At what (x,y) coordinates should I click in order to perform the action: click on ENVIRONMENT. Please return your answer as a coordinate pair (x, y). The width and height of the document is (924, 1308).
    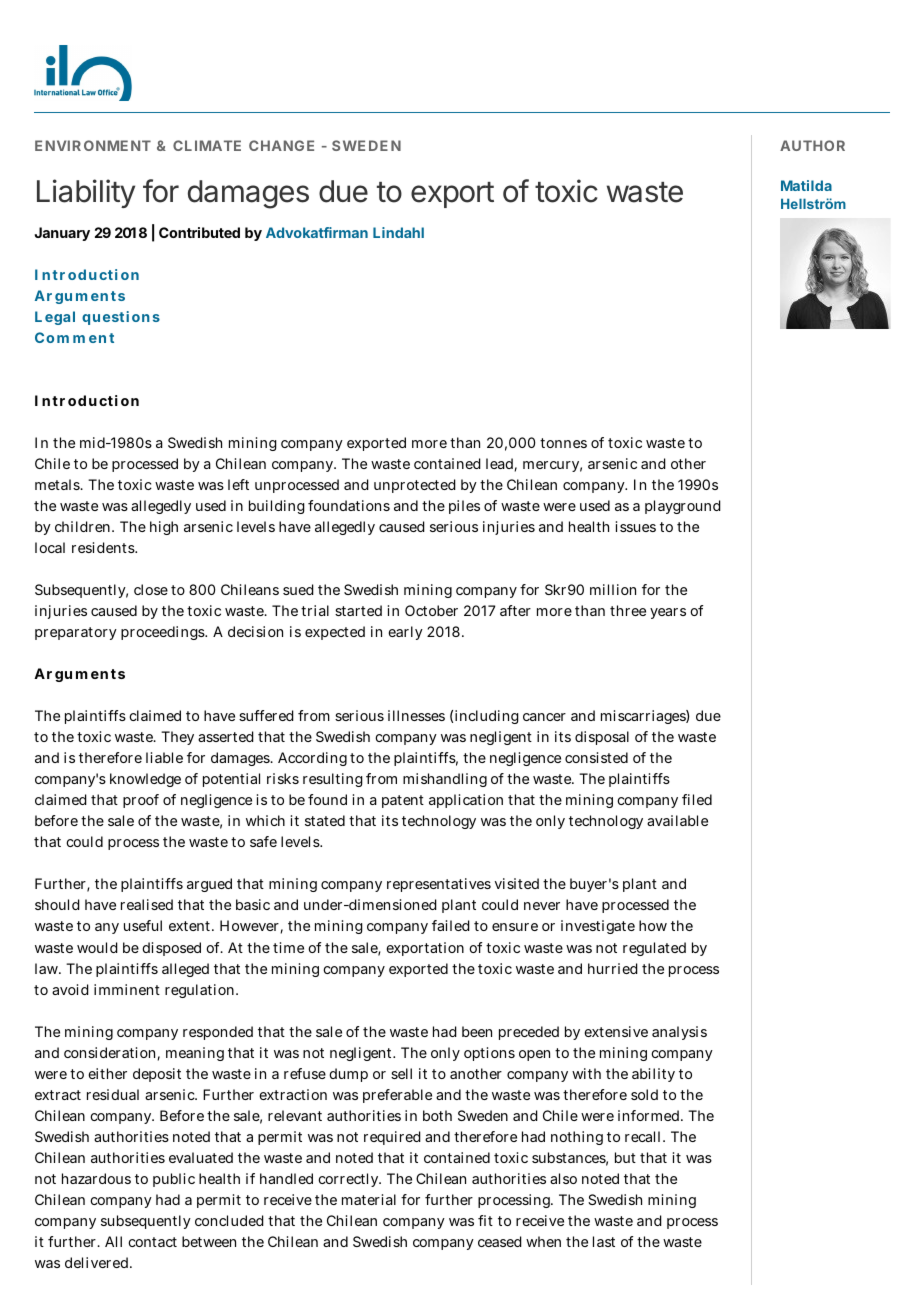
    Looking at the image, I should click on (93, 145).
